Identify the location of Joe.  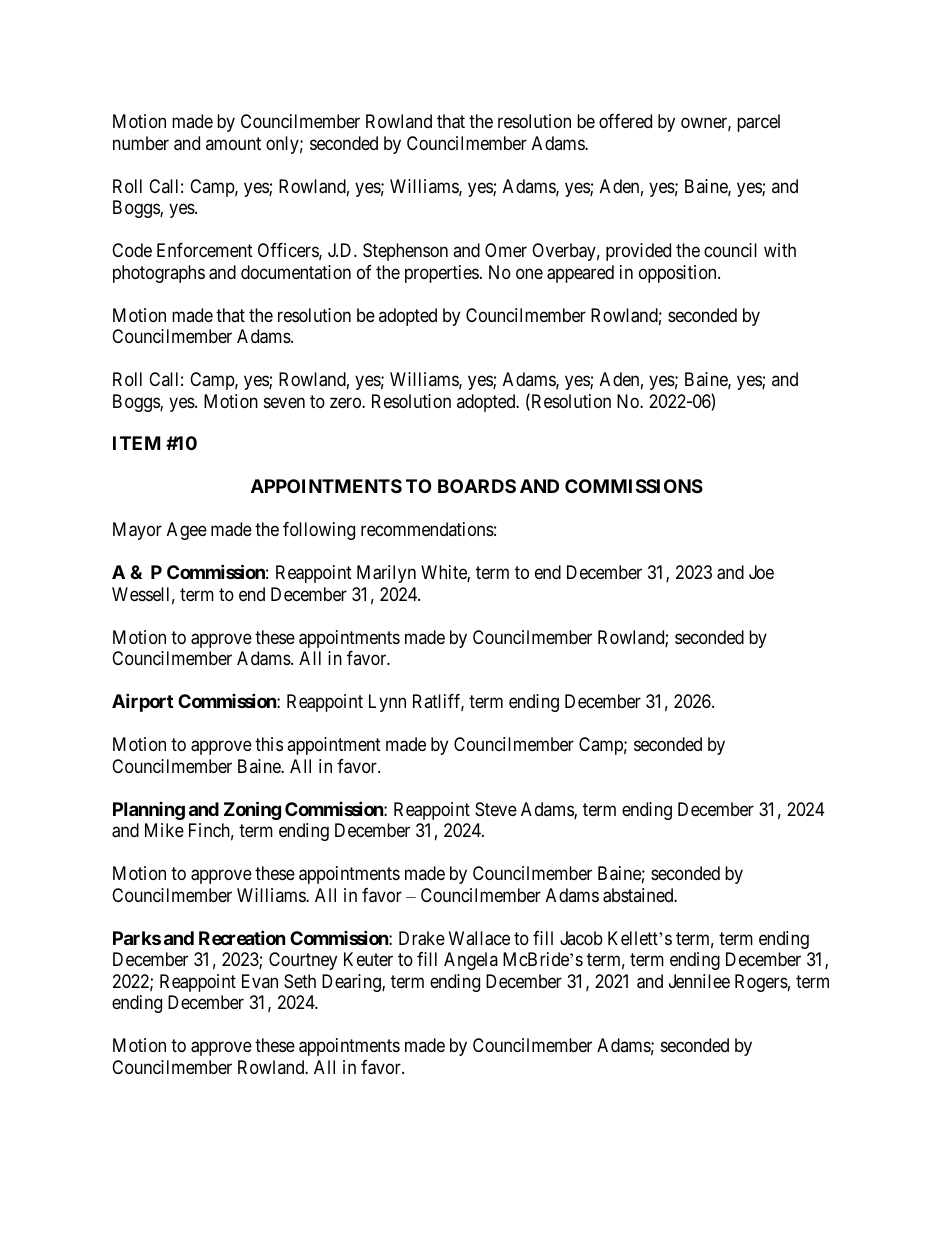
(761, 572).
